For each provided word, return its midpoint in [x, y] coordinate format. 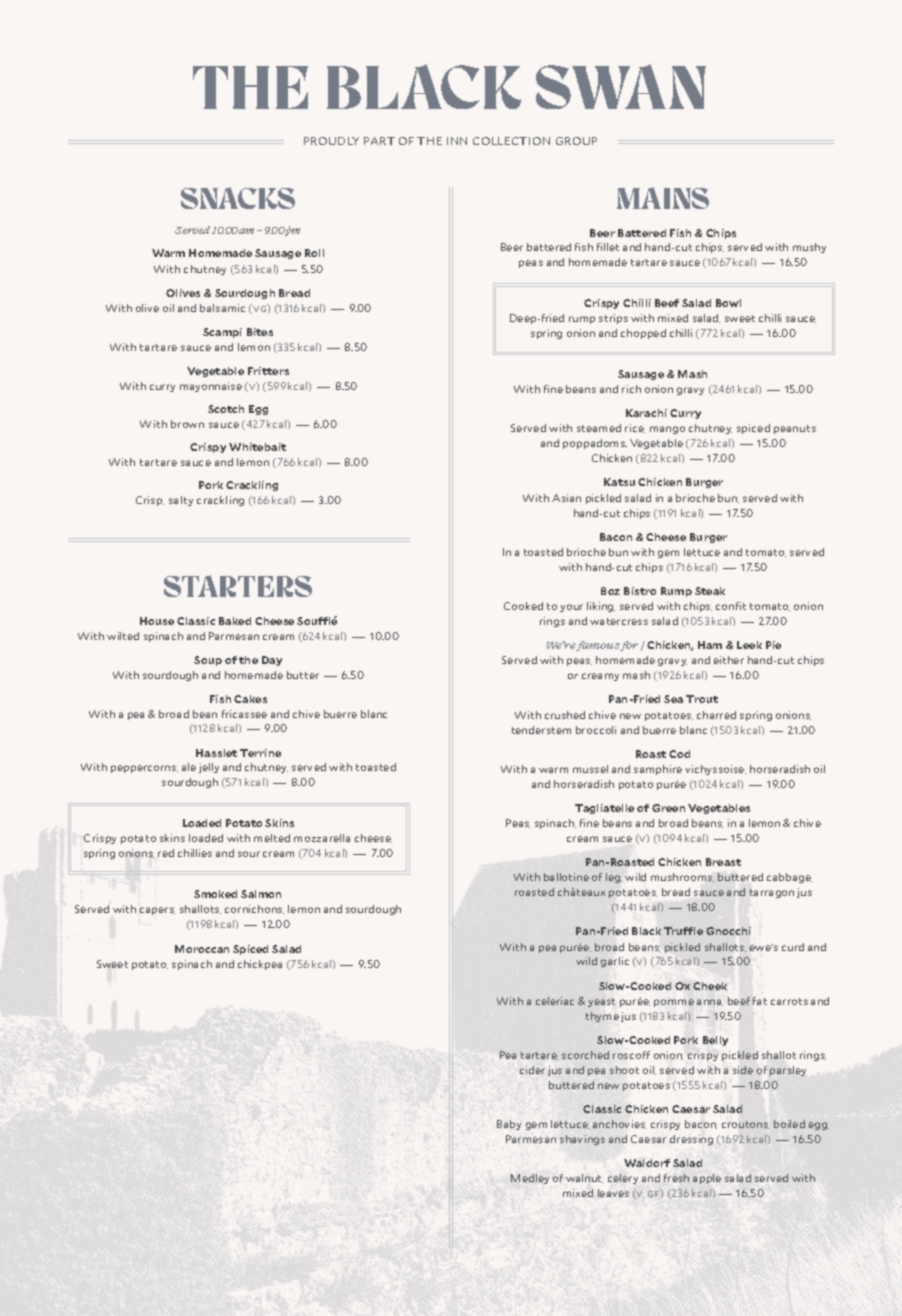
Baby [509, 1125]
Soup [208, 661]
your [571, 608]
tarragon [772, 893]
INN [457, 141]
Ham [710, 645]
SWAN [621, 86]
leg [614, 878]
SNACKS [238, 198]
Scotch [226, 409]
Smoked [215, 894]
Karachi [646, 413]
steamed [599, 428]
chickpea [260, 965]
